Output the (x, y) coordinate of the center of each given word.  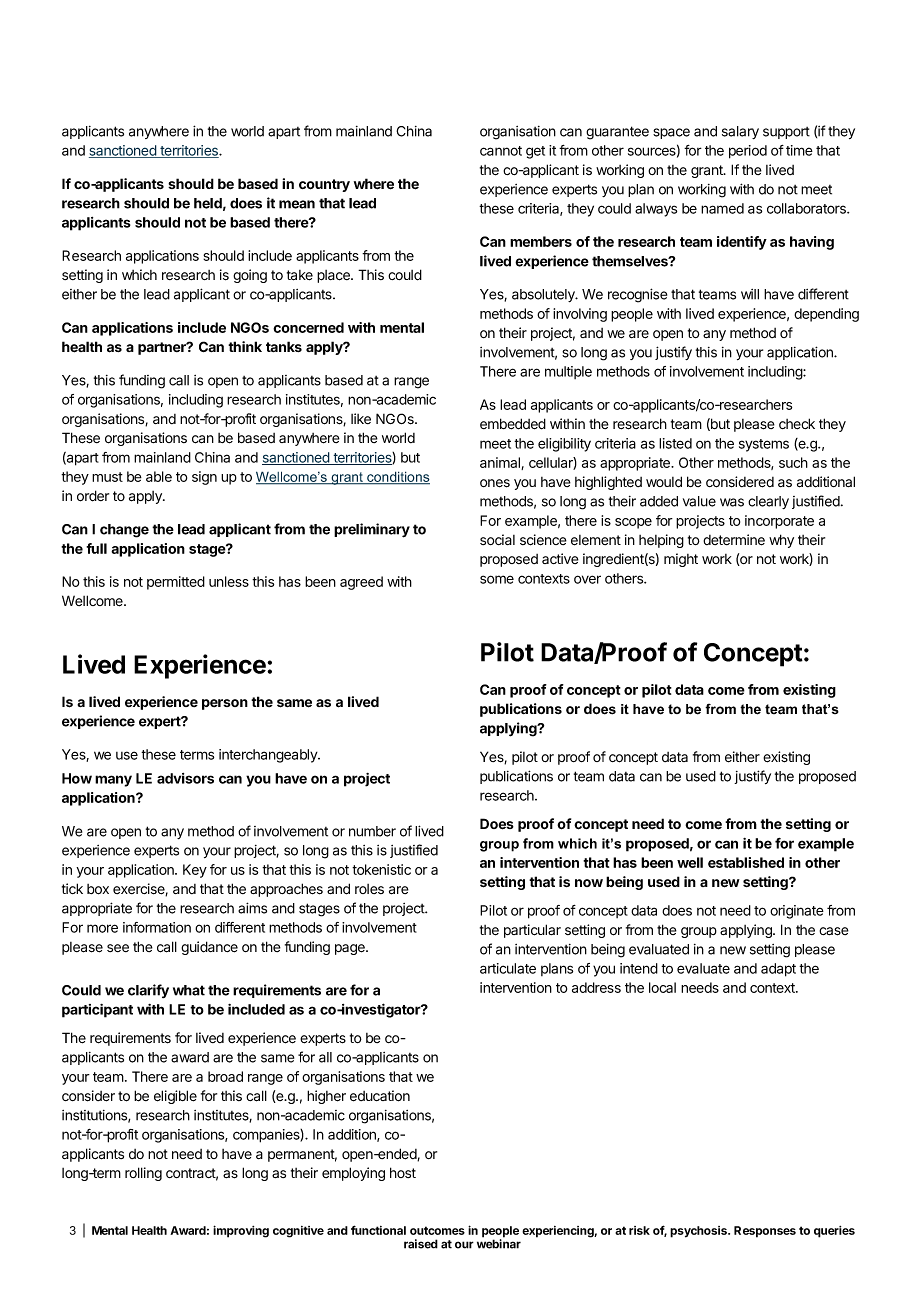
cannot (501, 151)
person (225, 704)
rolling (143, 1174)
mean (297, 204)
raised (421, 1244)
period (748, 152)
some (497, 579)
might (681, 560)
